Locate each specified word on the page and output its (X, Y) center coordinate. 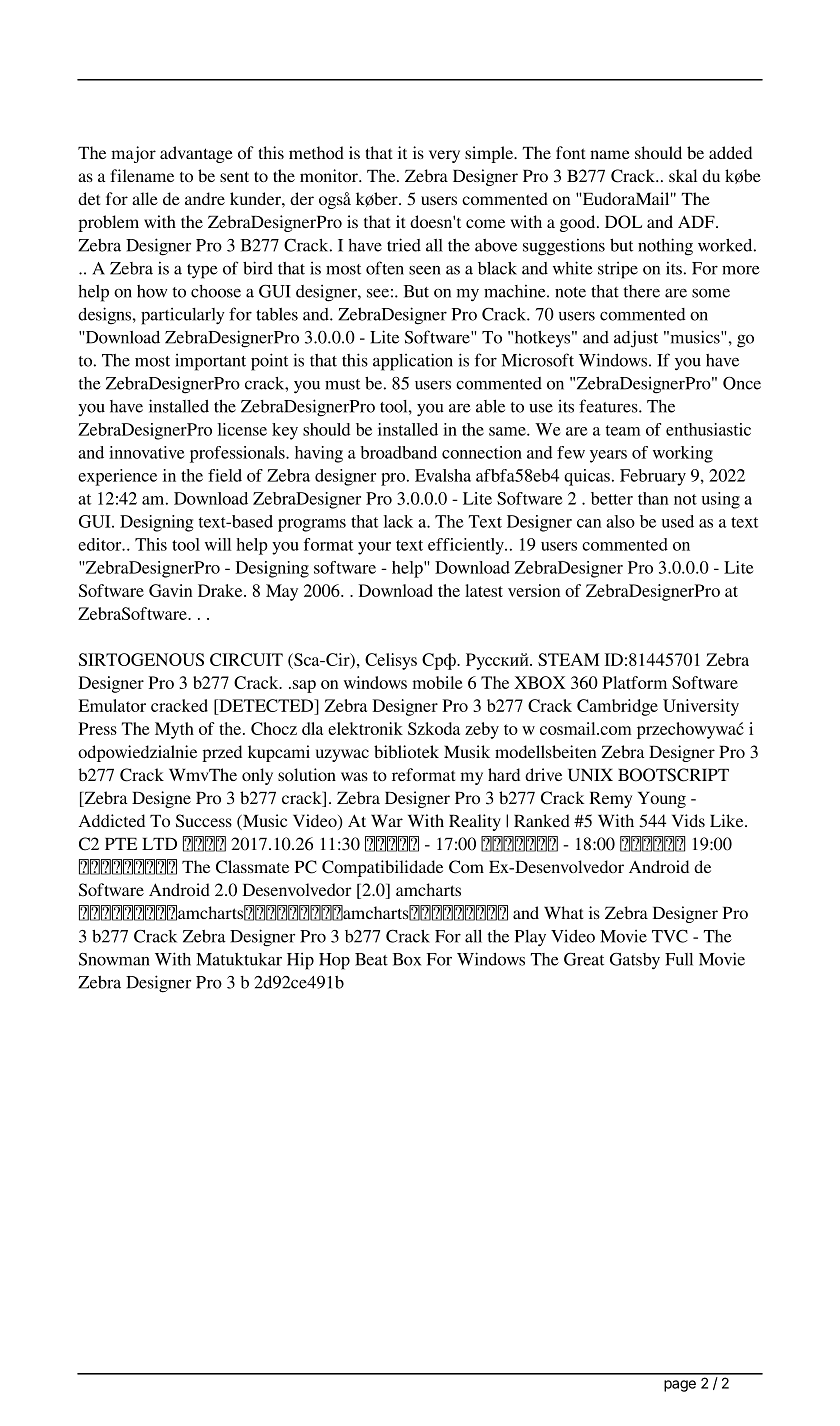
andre (205, 198)
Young (662, 800)
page (680, 1386)
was (354, 776)
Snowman (114, 959)
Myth (174, 730)
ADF (697, 221)
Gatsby (635, 961)
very (444, 156)
